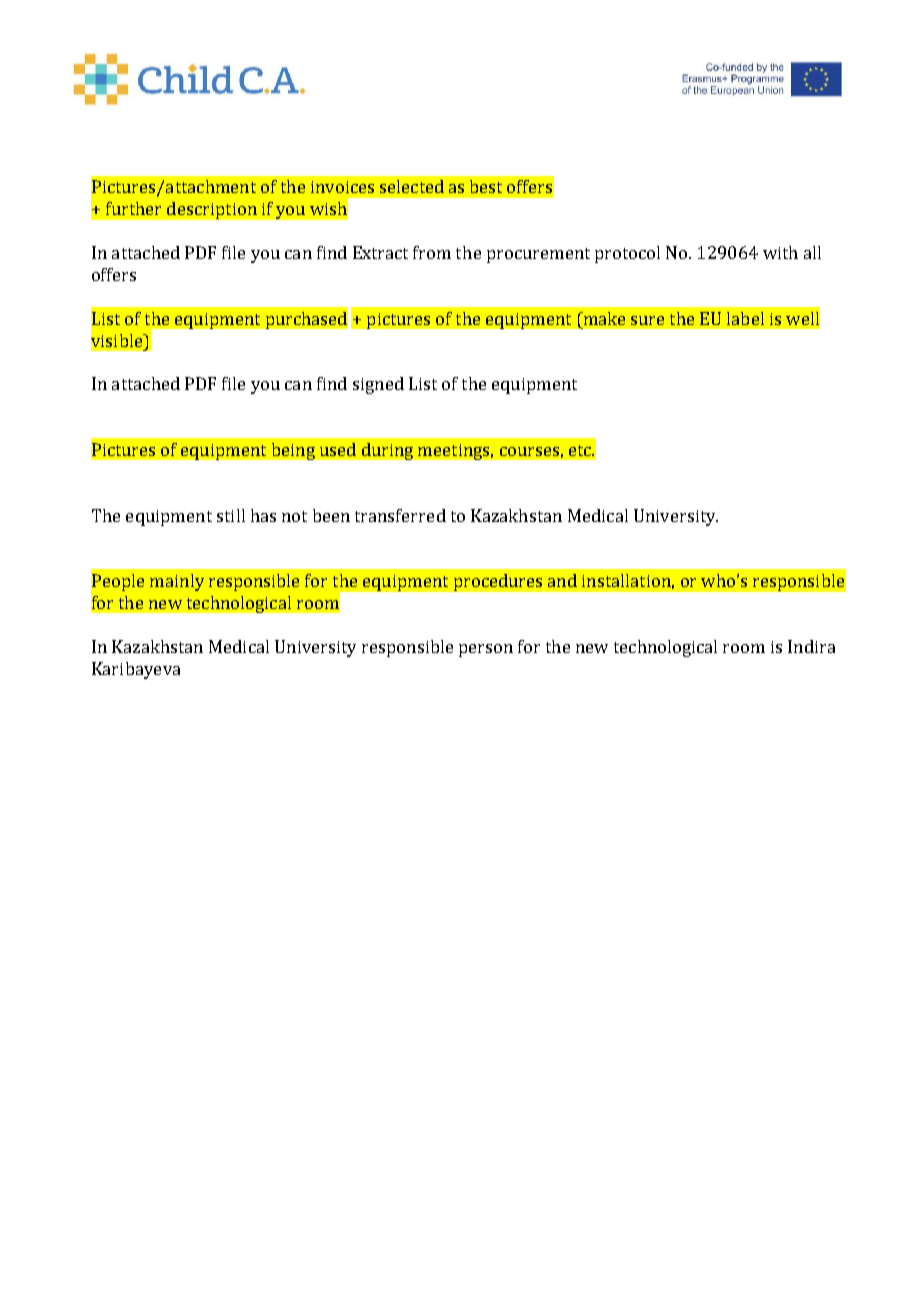 The width and height of the screenshot is (924, 1309). Describe the element at coordinates (212, 210) in the screenshot. I see `description` at that location.
